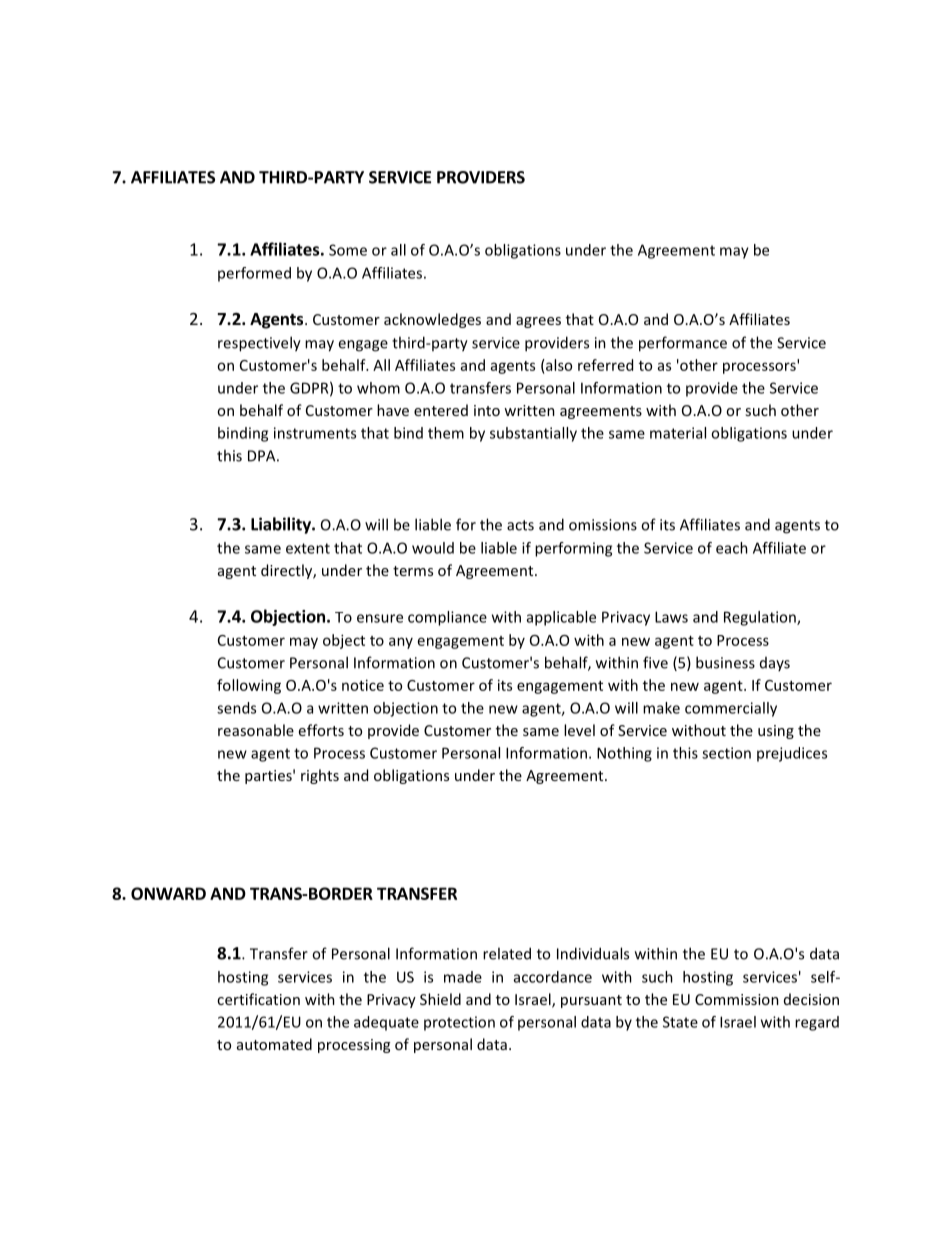  What do you see at coordinates (282, 525) in the screenshot?
I see `Liability` at bounding box center [282, 525].
